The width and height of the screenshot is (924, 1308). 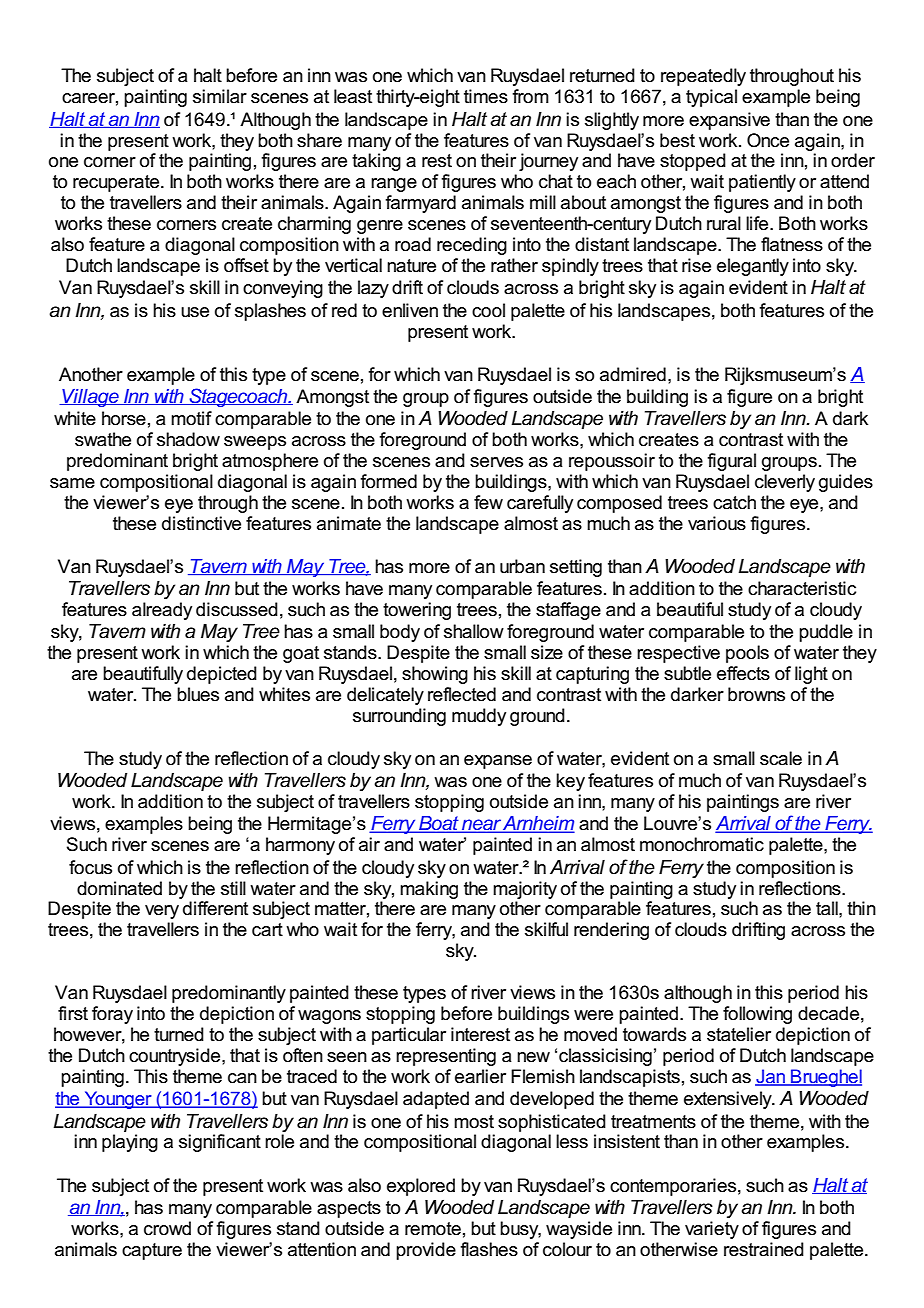 What do you see at coordinates (731, 462) in the screenshot?
I see `figural` at bounding box center [731, 462].
